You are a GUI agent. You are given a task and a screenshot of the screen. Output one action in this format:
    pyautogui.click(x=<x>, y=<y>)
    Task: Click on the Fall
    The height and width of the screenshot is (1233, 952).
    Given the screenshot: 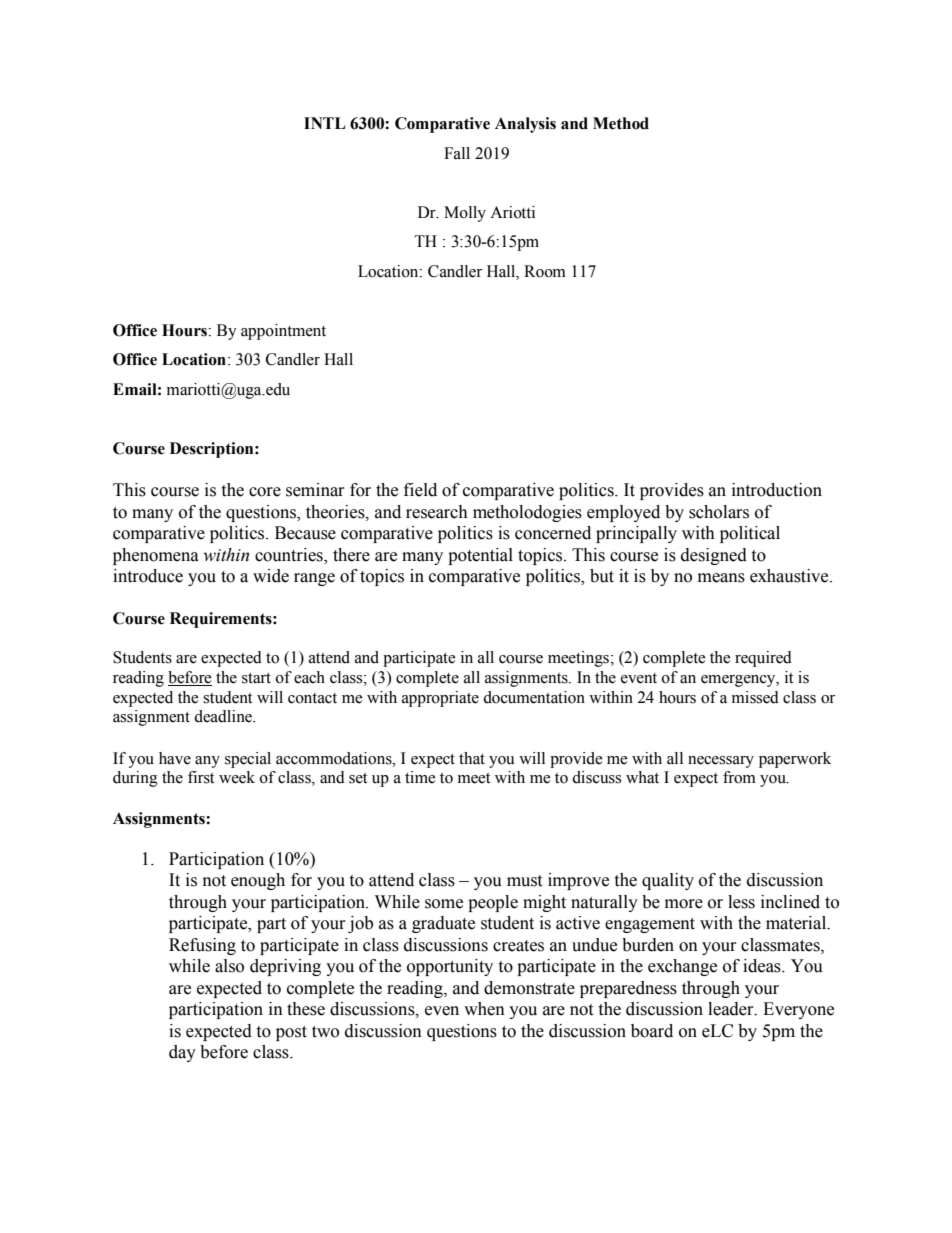 What is the action you would take?
    pyautogui.click(x=457, y=153)
